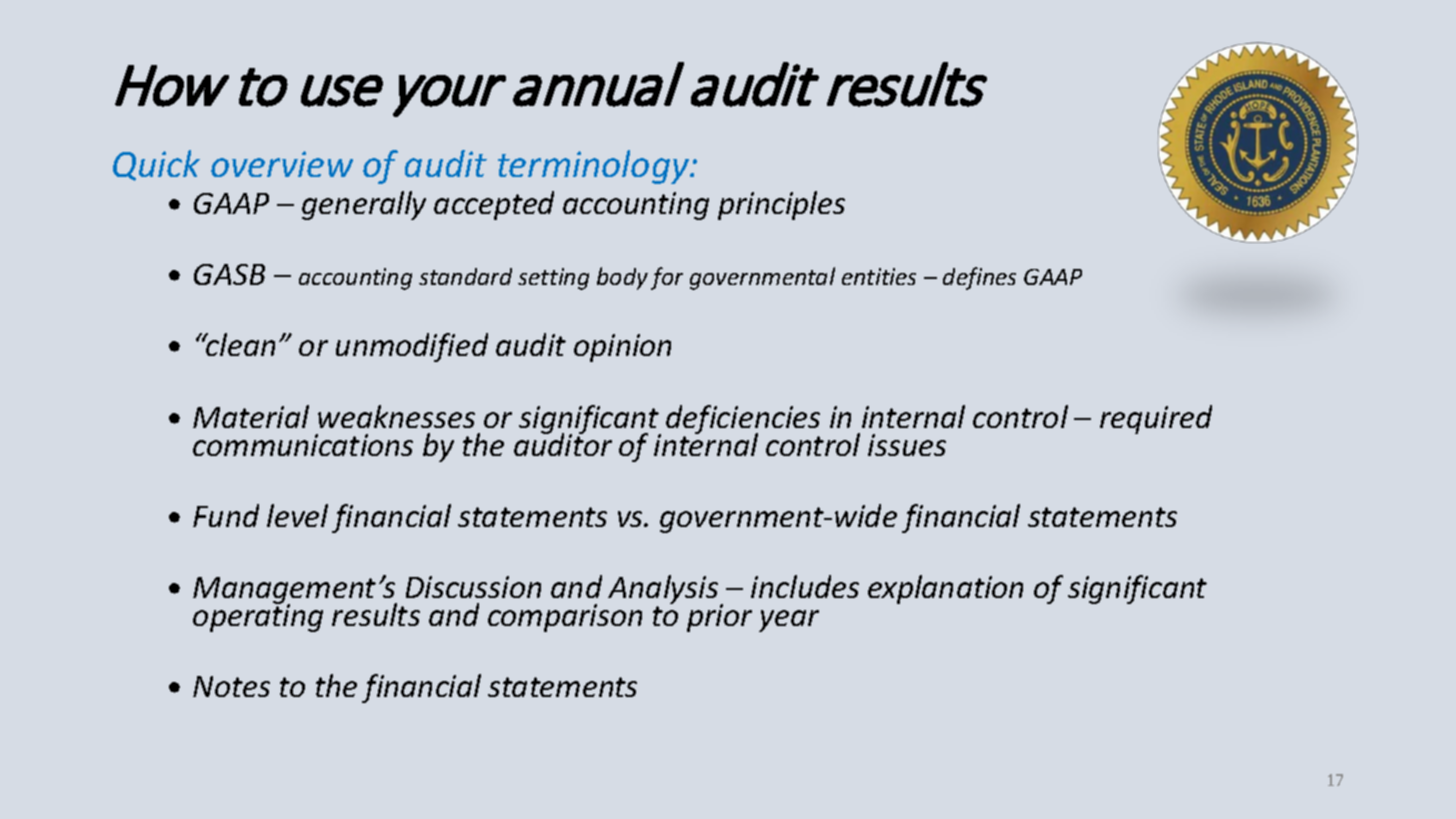  What do you see at coordinates (781, 205) in the screenshot?
I see `principles` at bounding box center [781, 205].
